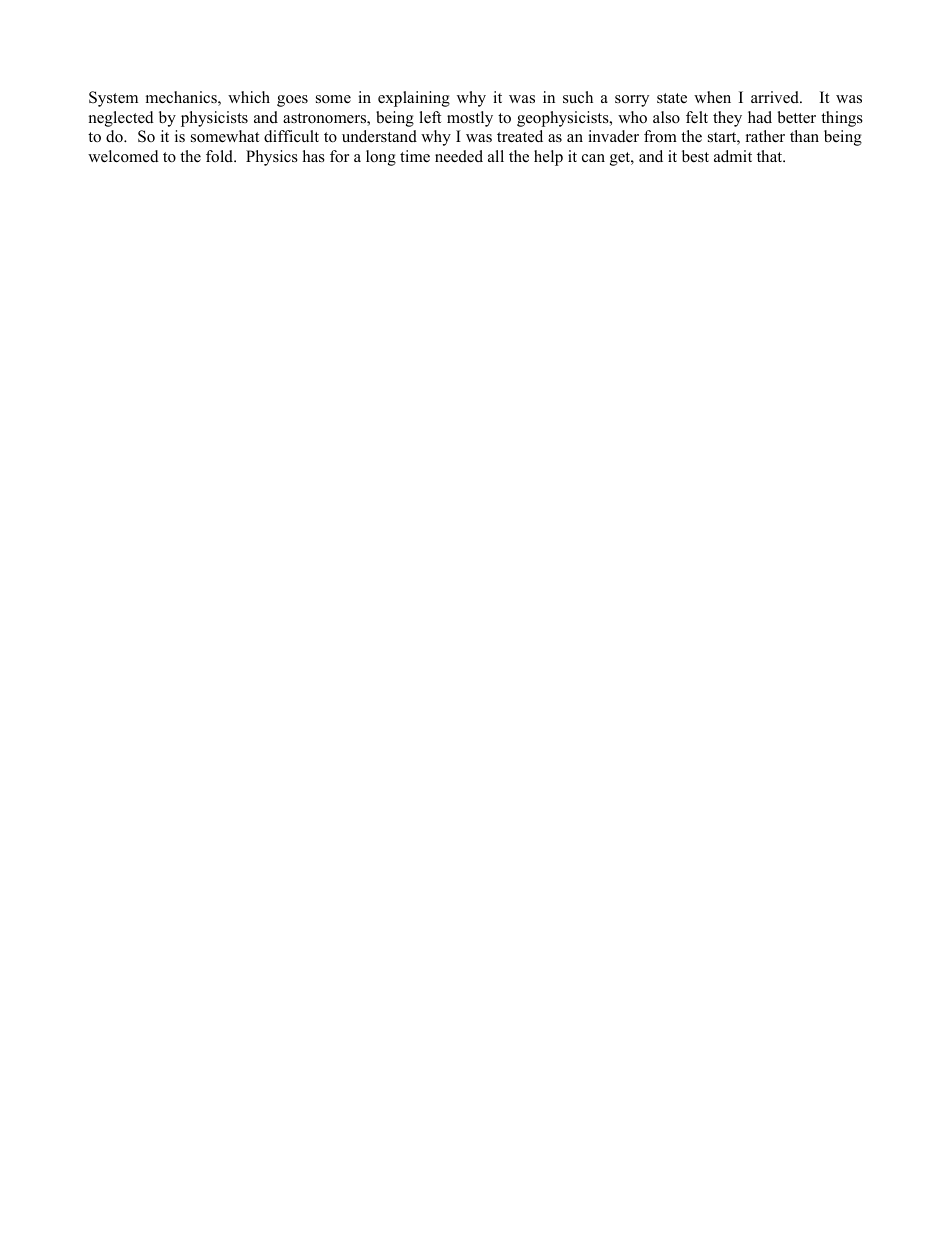 This screenshot has width=952, height=1233. What do you see at coordinates (221, 156) in the screenshot?
I see `fold` at bounding box center [221, 156].
